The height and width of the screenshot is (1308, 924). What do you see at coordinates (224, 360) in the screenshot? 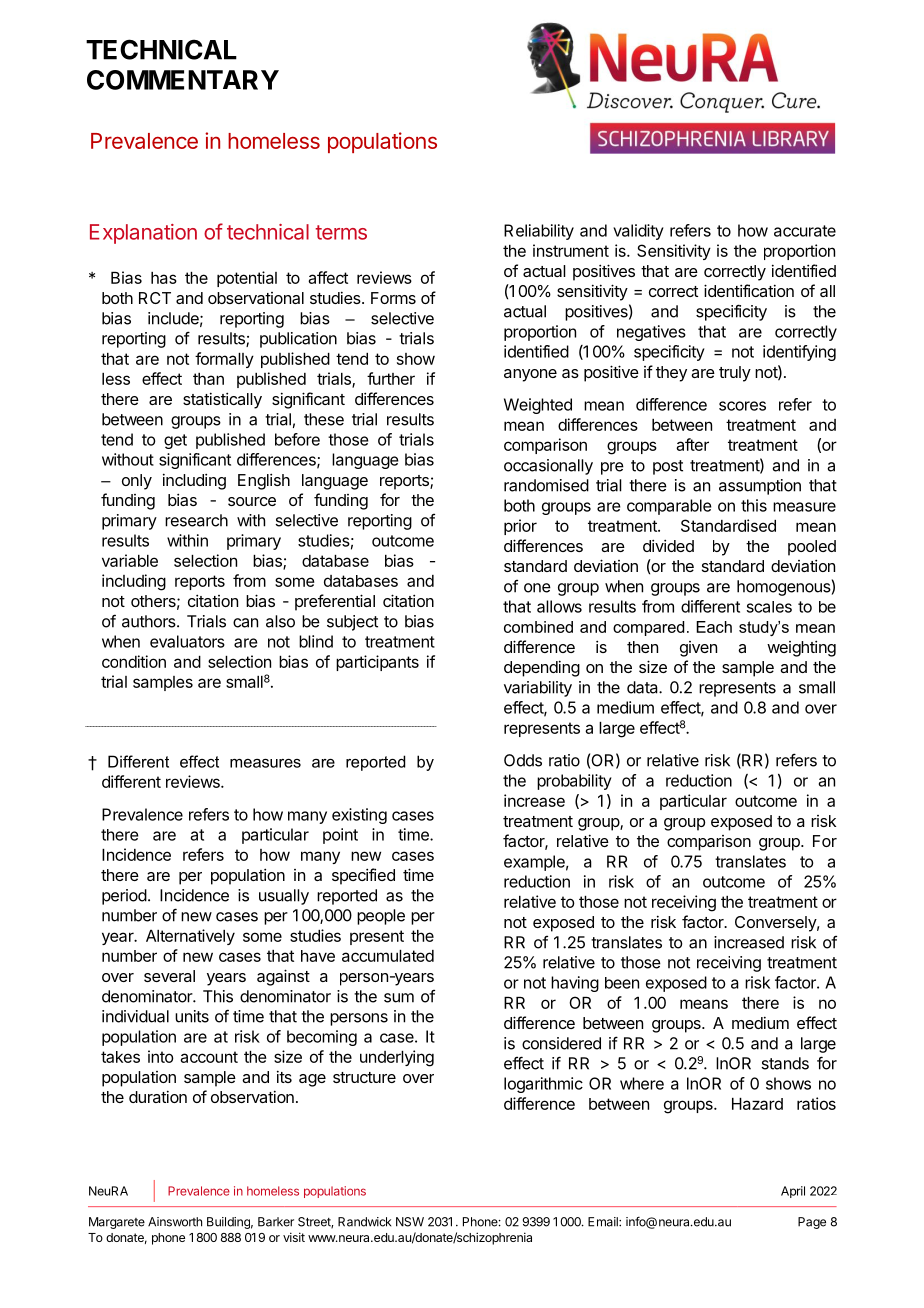
I see `formally` at bounding box center [224, 360].
